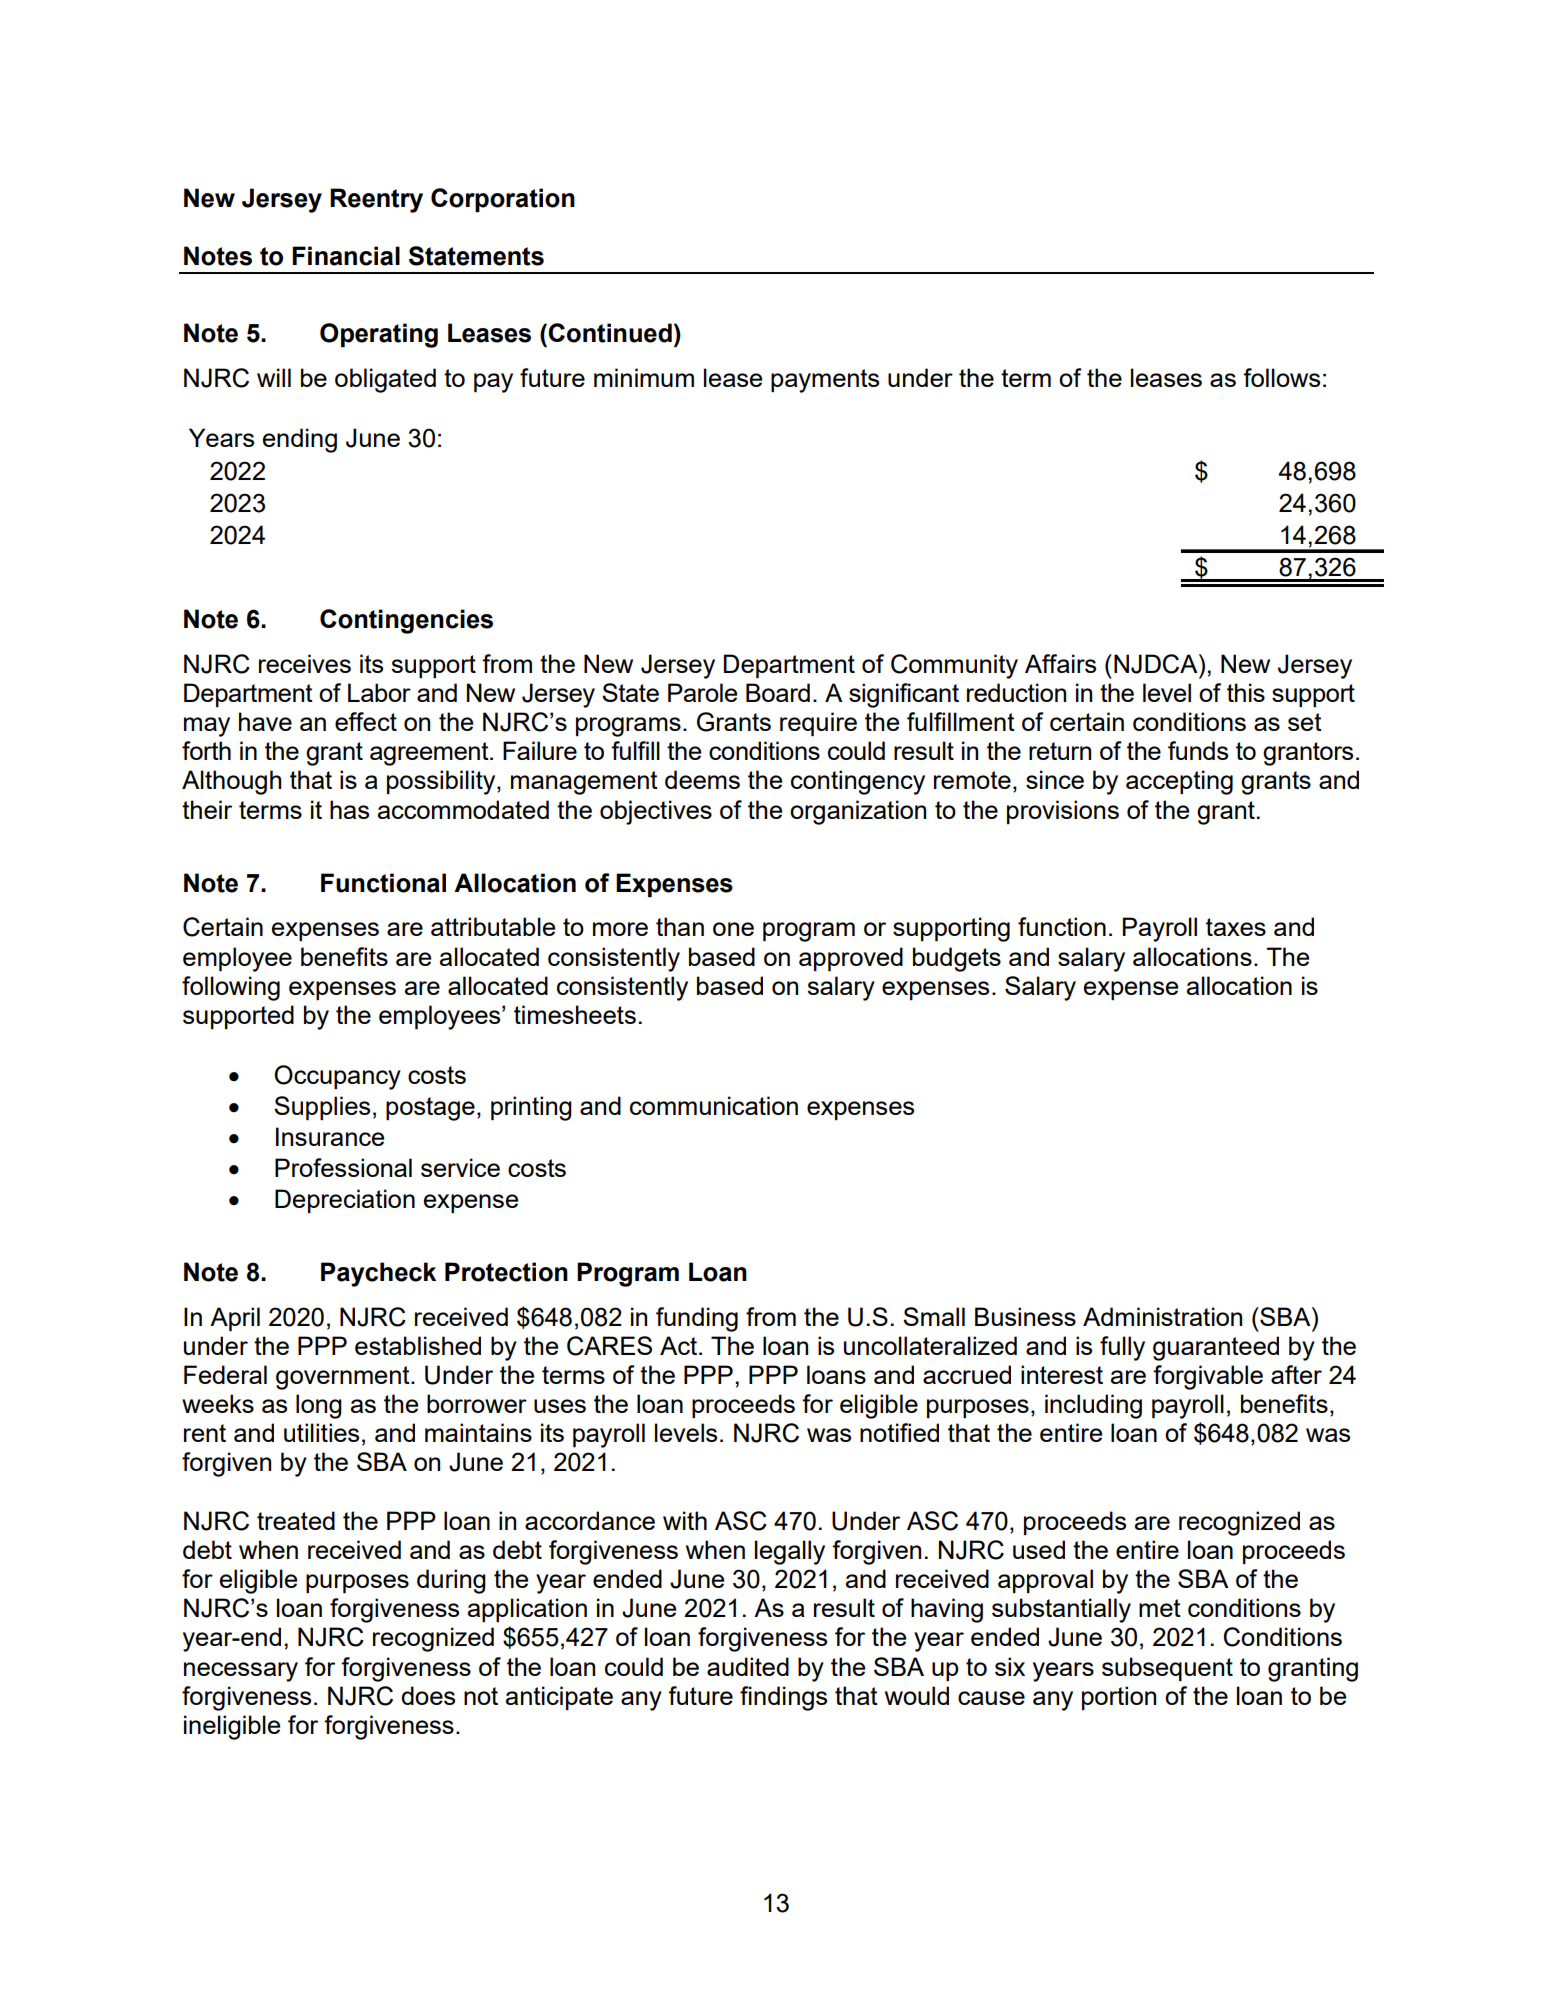 This image has height=2009, width=1552. I want to click on Paycheck, so click(378, 1274).
